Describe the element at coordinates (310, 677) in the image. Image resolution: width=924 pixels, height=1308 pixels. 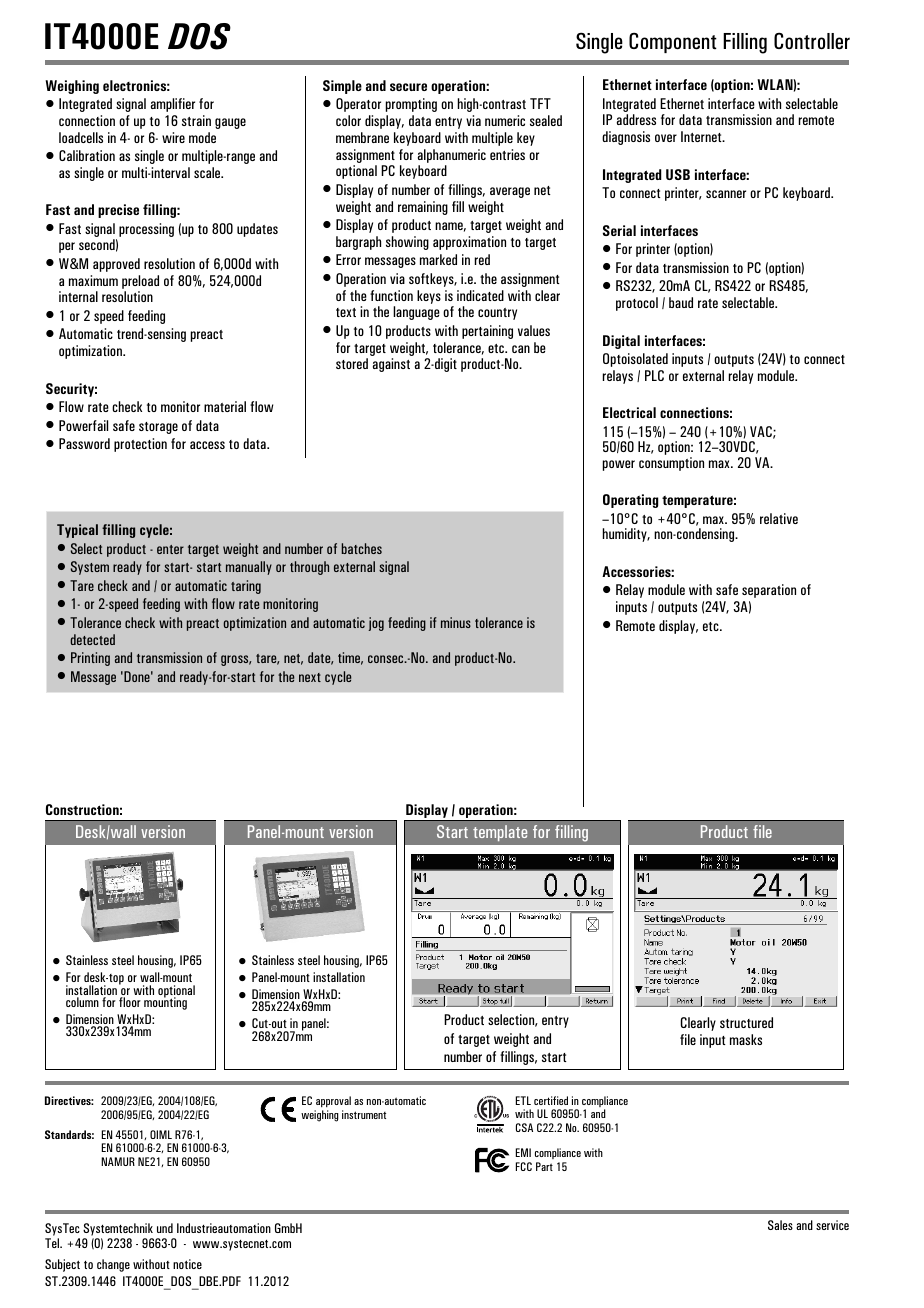
I see `next` at that location.
